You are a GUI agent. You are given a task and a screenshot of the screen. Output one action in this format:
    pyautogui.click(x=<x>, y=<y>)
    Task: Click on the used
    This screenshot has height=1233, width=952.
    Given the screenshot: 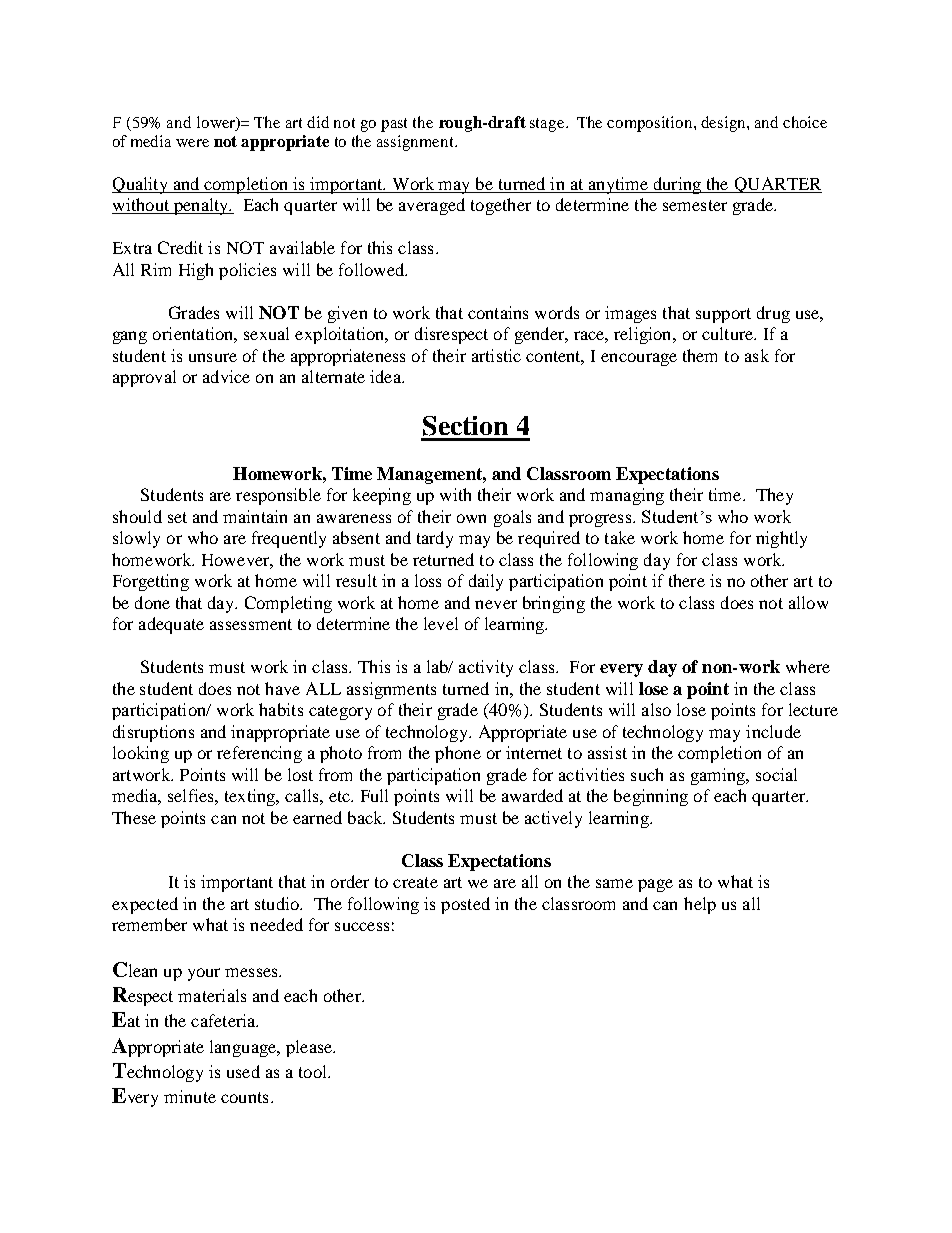 What is the action you would take?
    pyautogui.click(x=243, y=1071)
